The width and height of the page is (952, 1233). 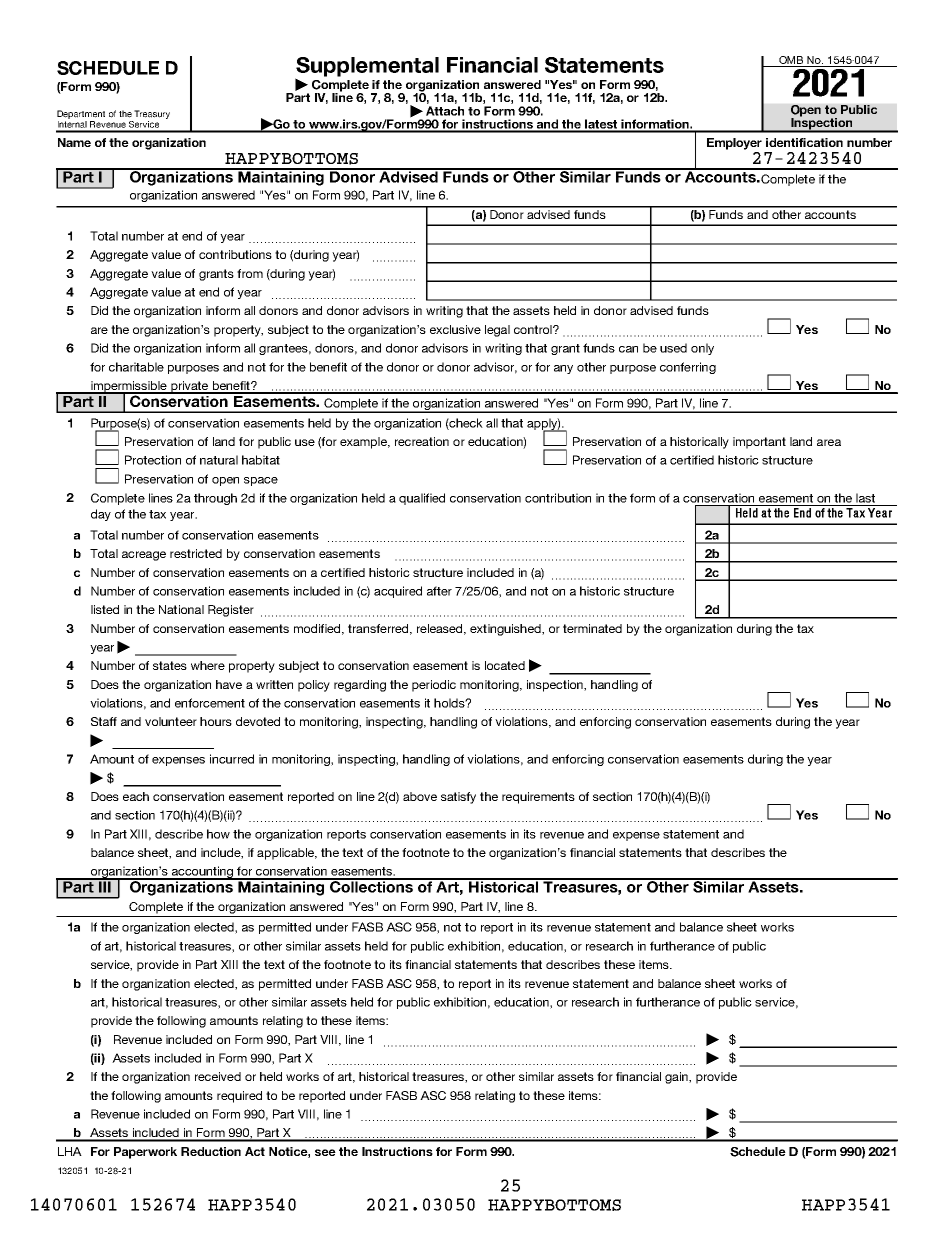 What do you see at coordinates (458, 798) in the page?
I see `satisfy` at bounding box center [458, 798].
